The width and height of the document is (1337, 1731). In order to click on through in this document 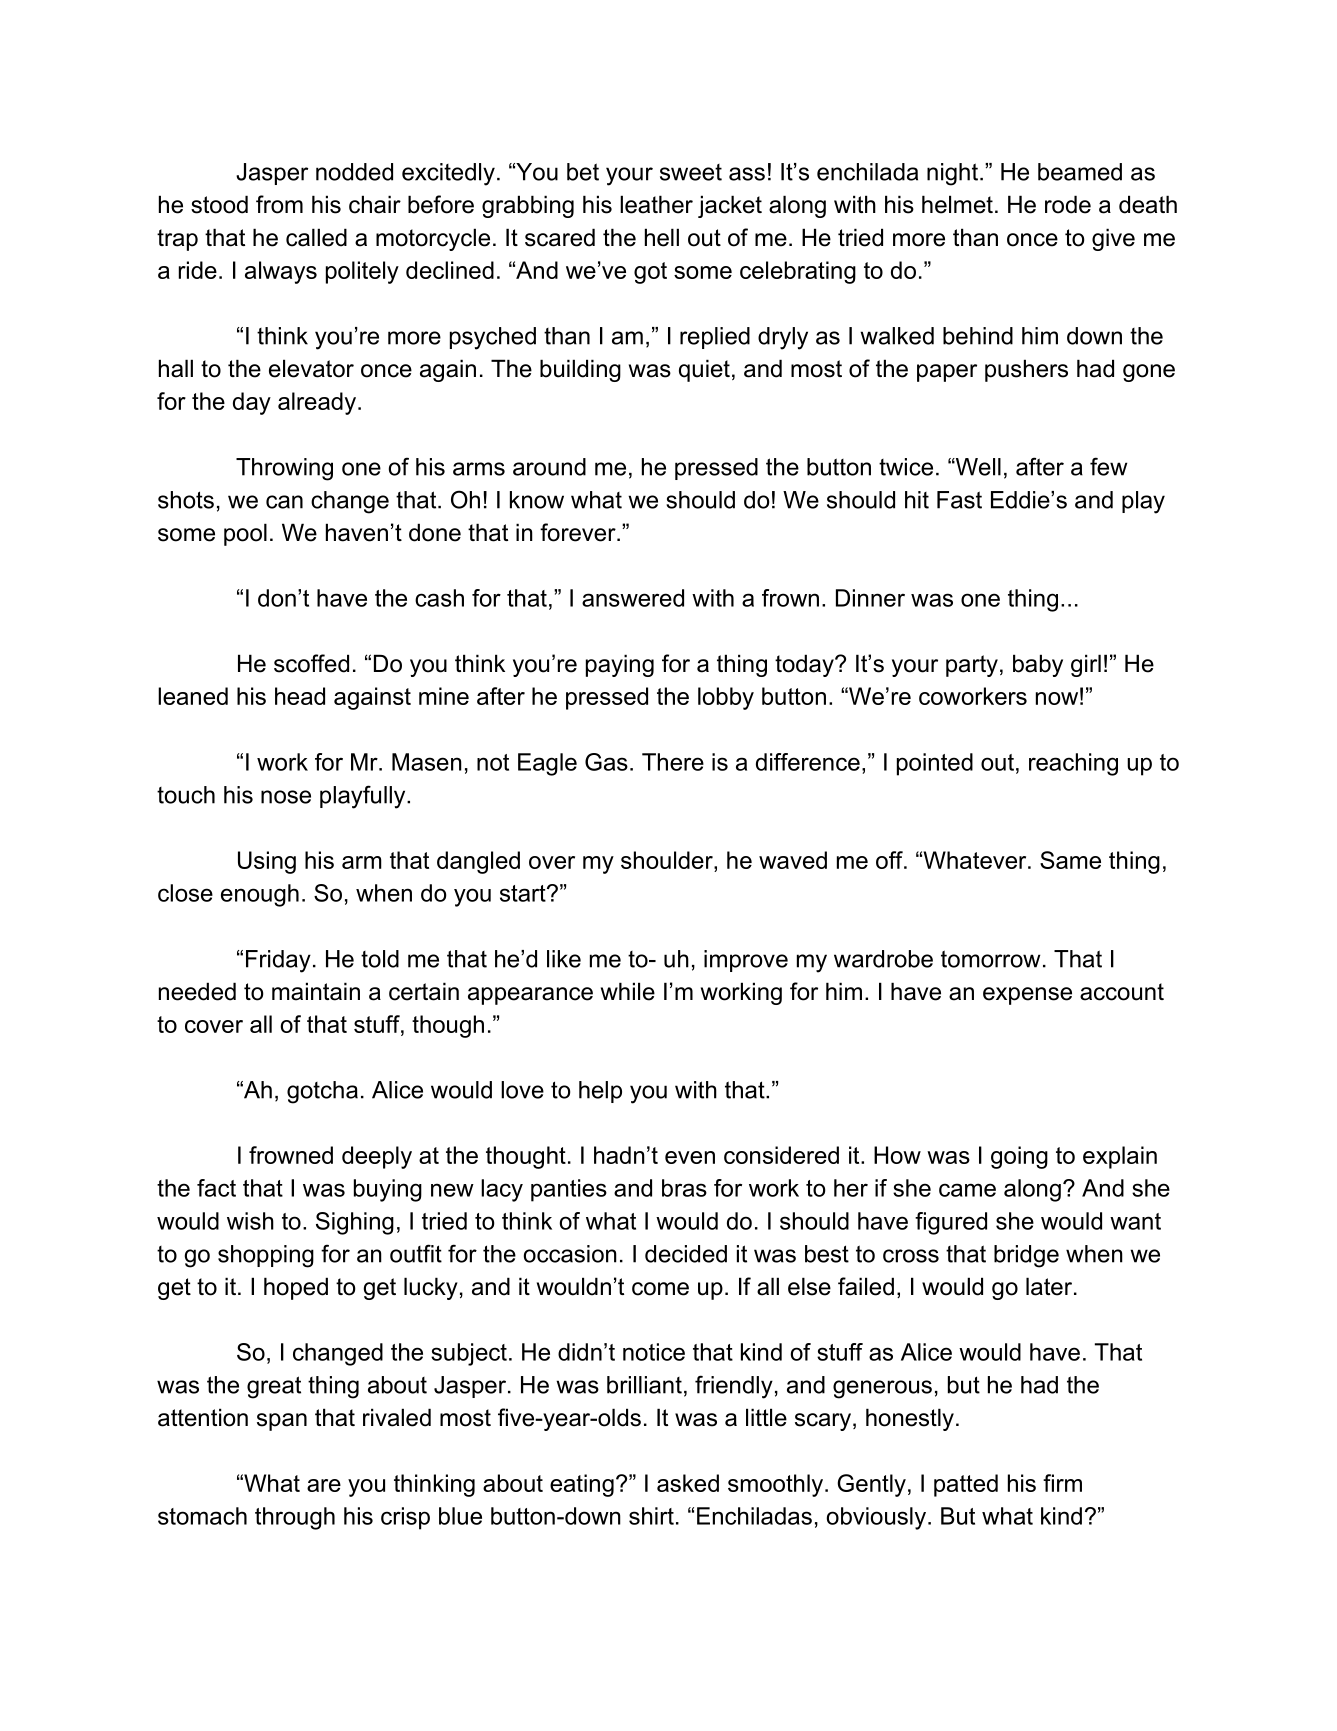, I will do `click(295, 1518)`.
